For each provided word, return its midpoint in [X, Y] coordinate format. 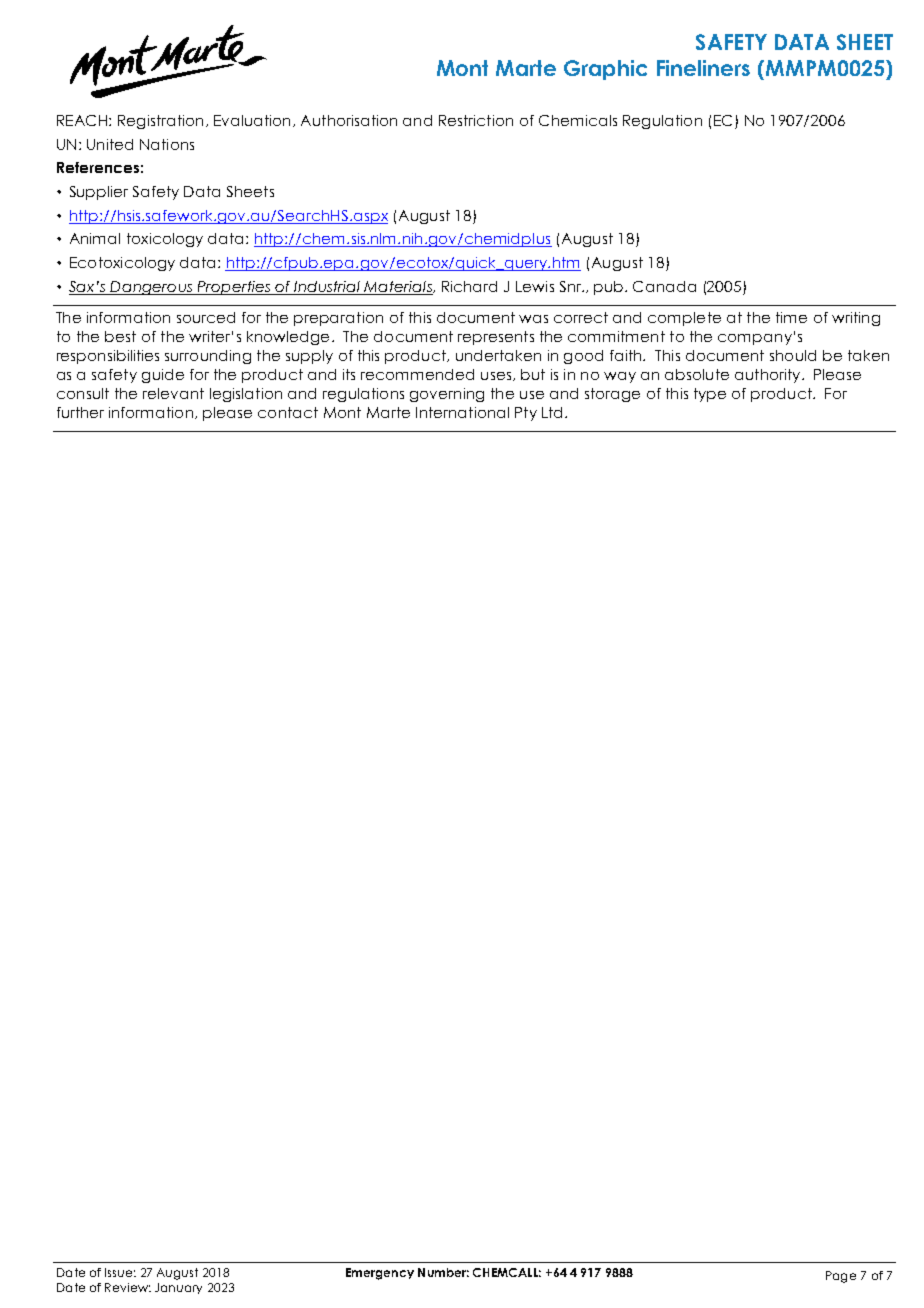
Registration [160, 122]
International [462, 412]
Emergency [380, 1274]
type [710, 395]
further [80, 412]
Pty [526, 414]
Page [841, 1277]
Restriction [476, 120]
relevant [173, 393]
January [178, 1288]
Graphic [605, 70]
